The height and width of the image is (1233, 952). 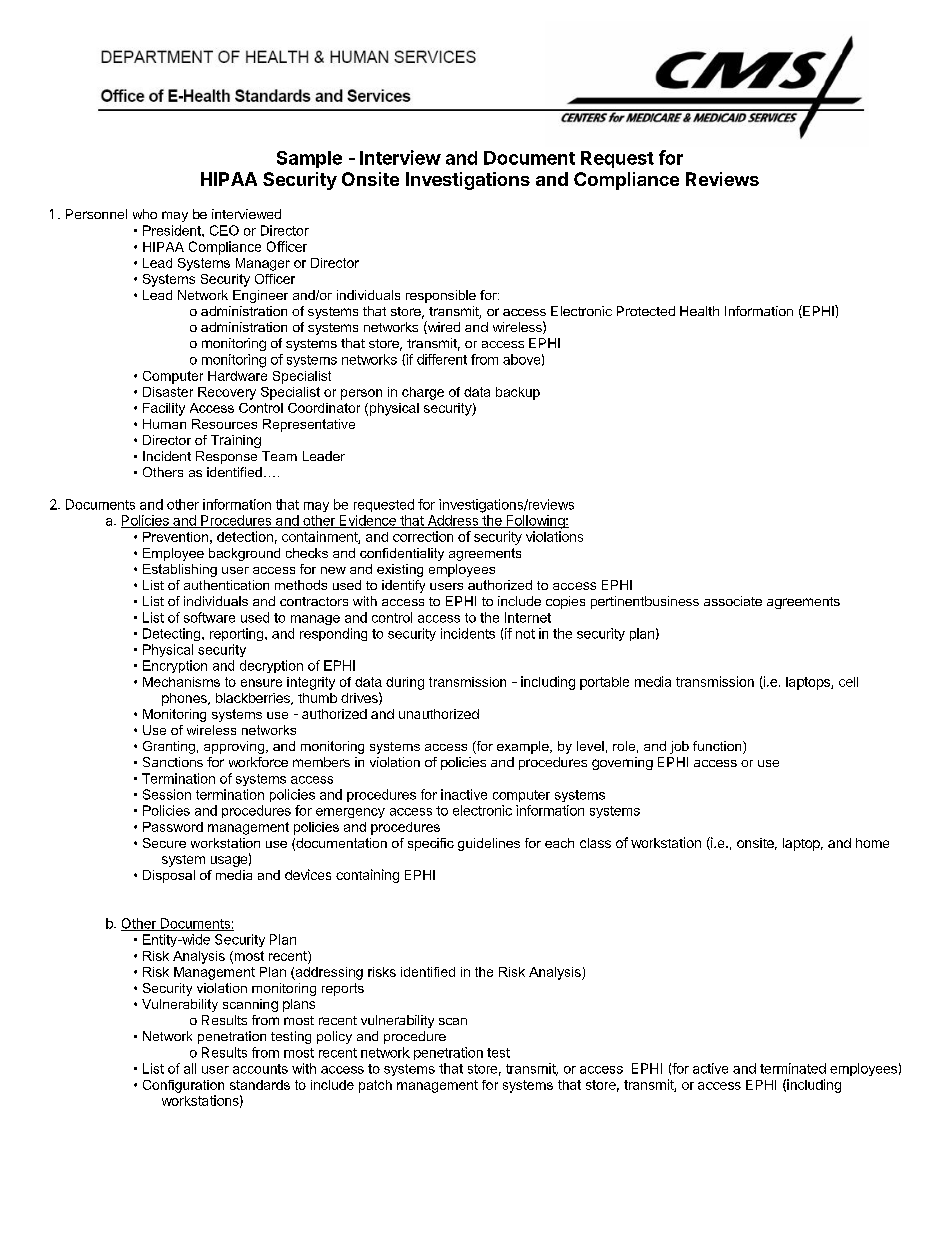 What do you see at coordinates (733, 601) in the image?
I see `associate` at bounding box center [733, 601].
